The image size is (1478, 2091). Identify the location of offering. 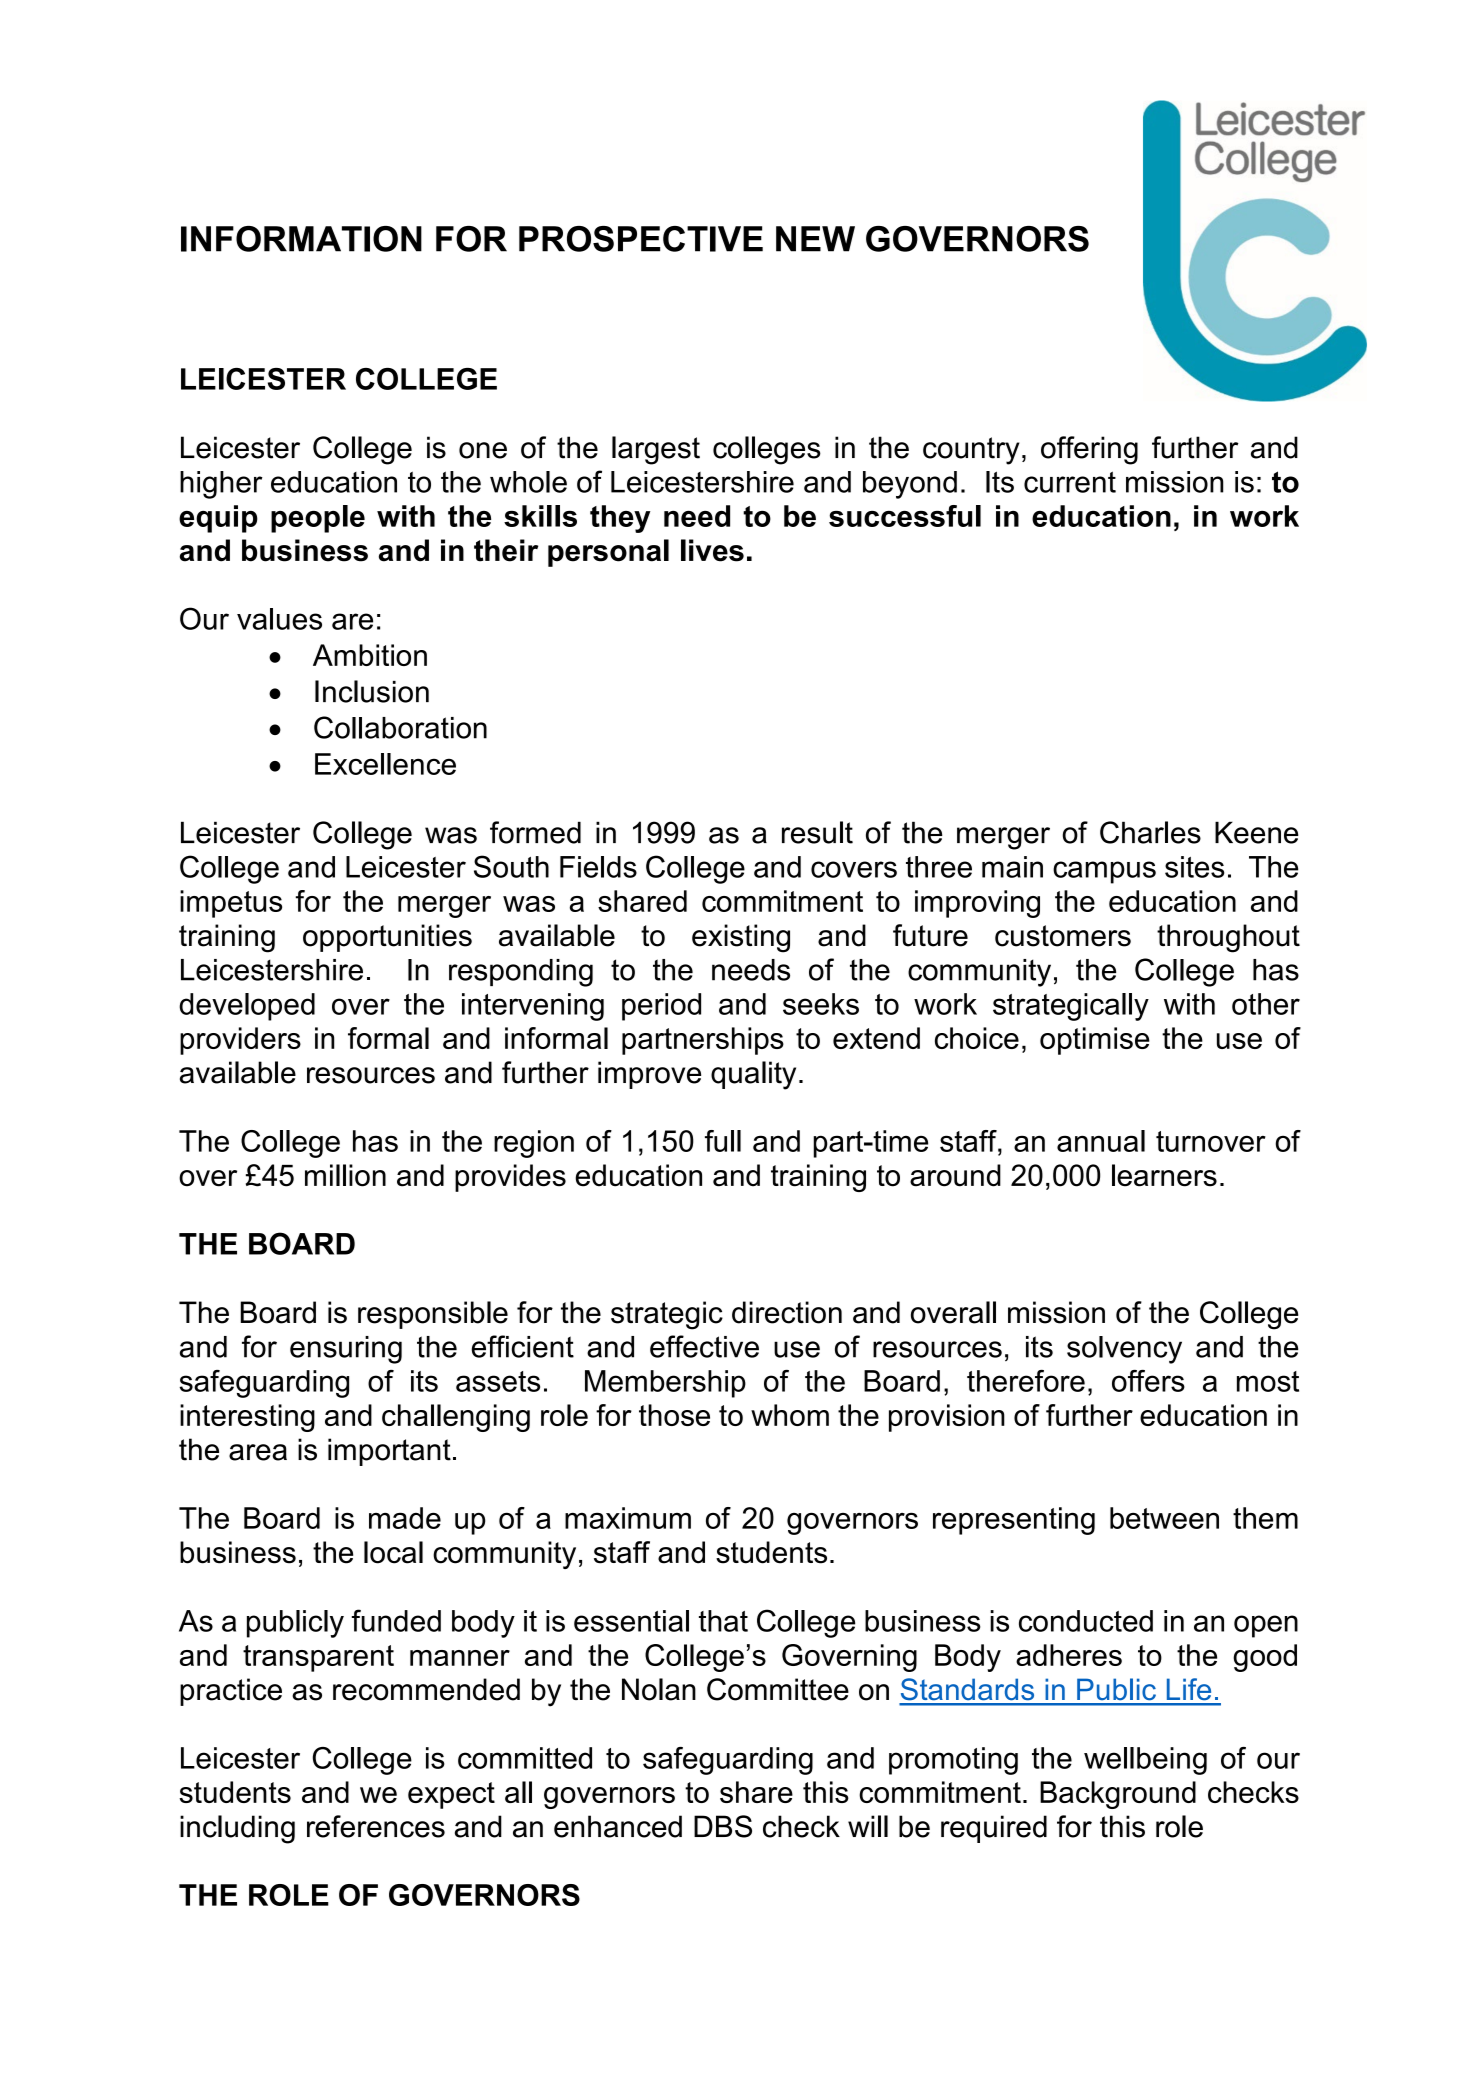
(1089, 450).
